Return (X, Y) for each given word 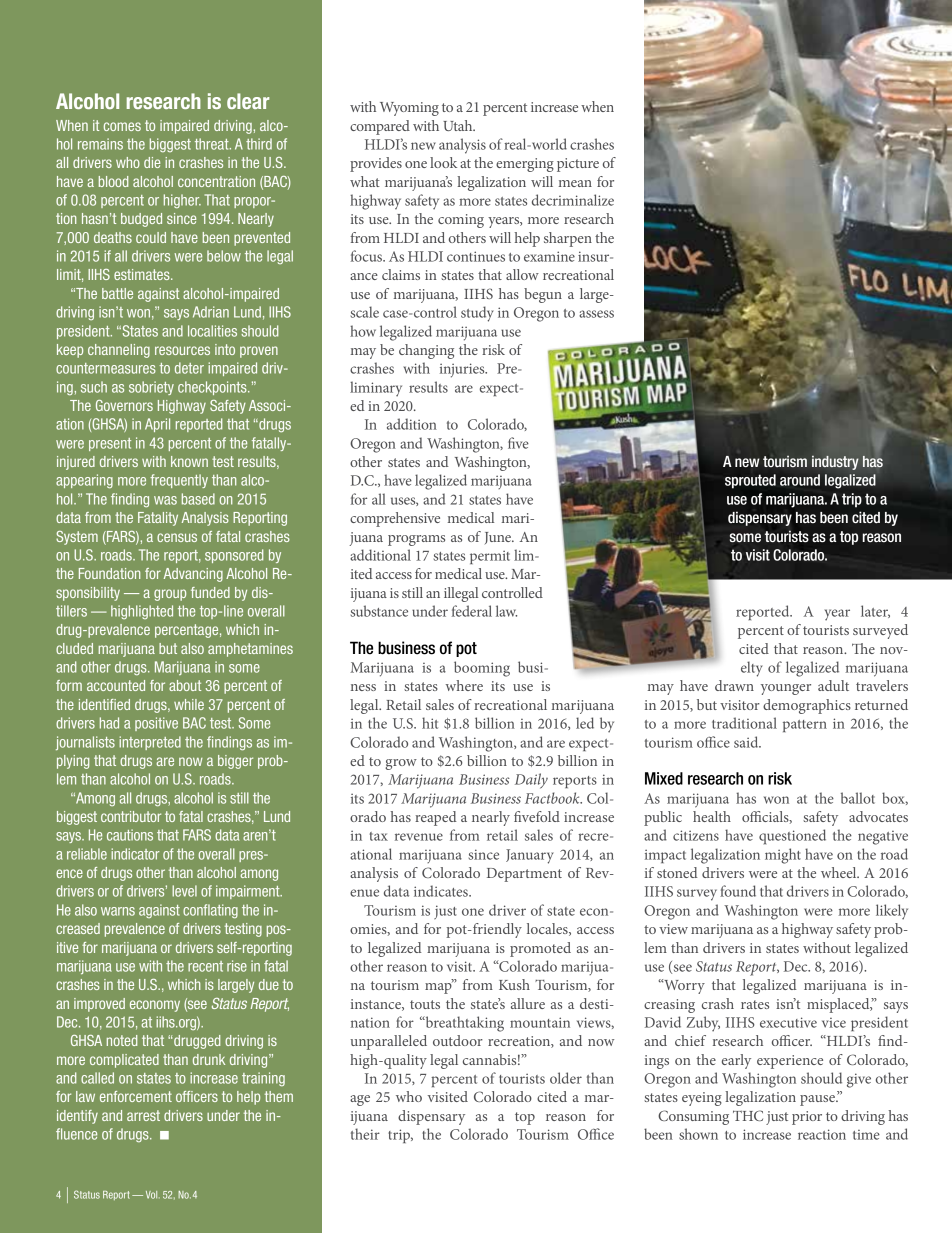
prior (807, 1118)
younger (786, 689)
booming (482, 669)
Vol (153, 1195)
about (185, 685)
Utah (459, 125)
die (152, 162)
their (365, 1134)
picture (578, 165)
